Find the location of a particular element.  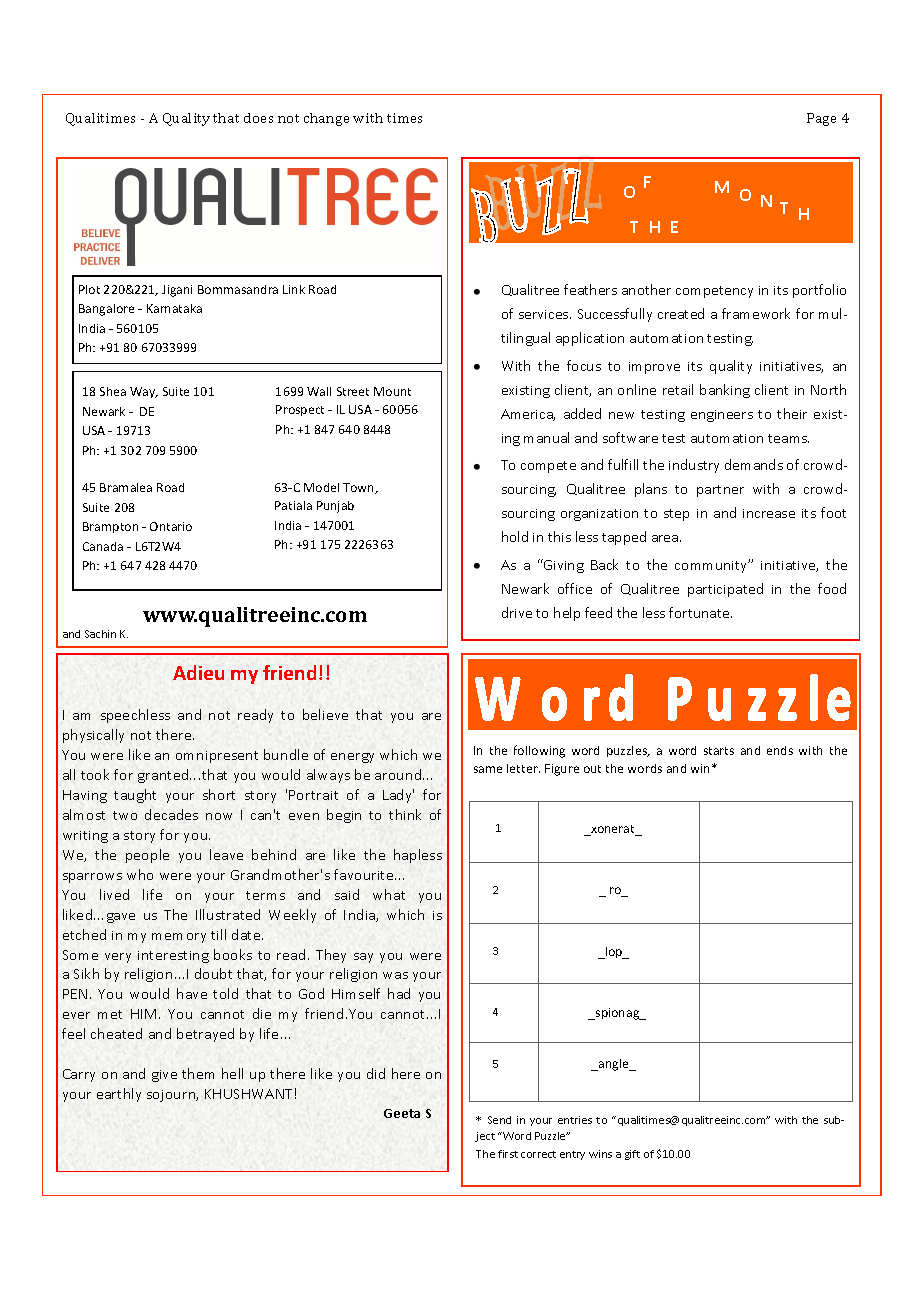

earthly is located at coordinates (119, 1095).
